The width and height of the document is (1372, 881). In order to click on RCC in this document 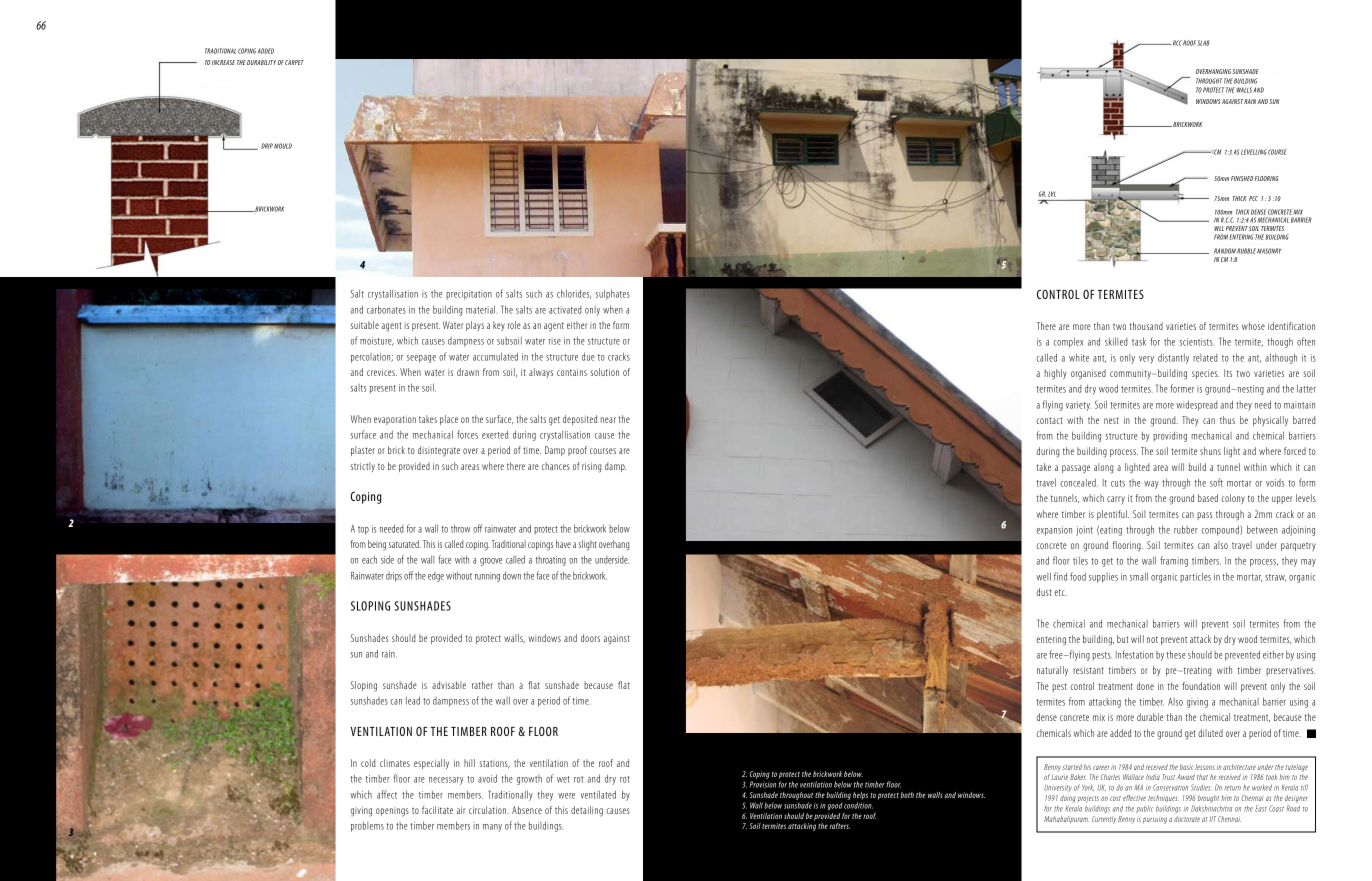, I will do `click(1176, 43)`.
